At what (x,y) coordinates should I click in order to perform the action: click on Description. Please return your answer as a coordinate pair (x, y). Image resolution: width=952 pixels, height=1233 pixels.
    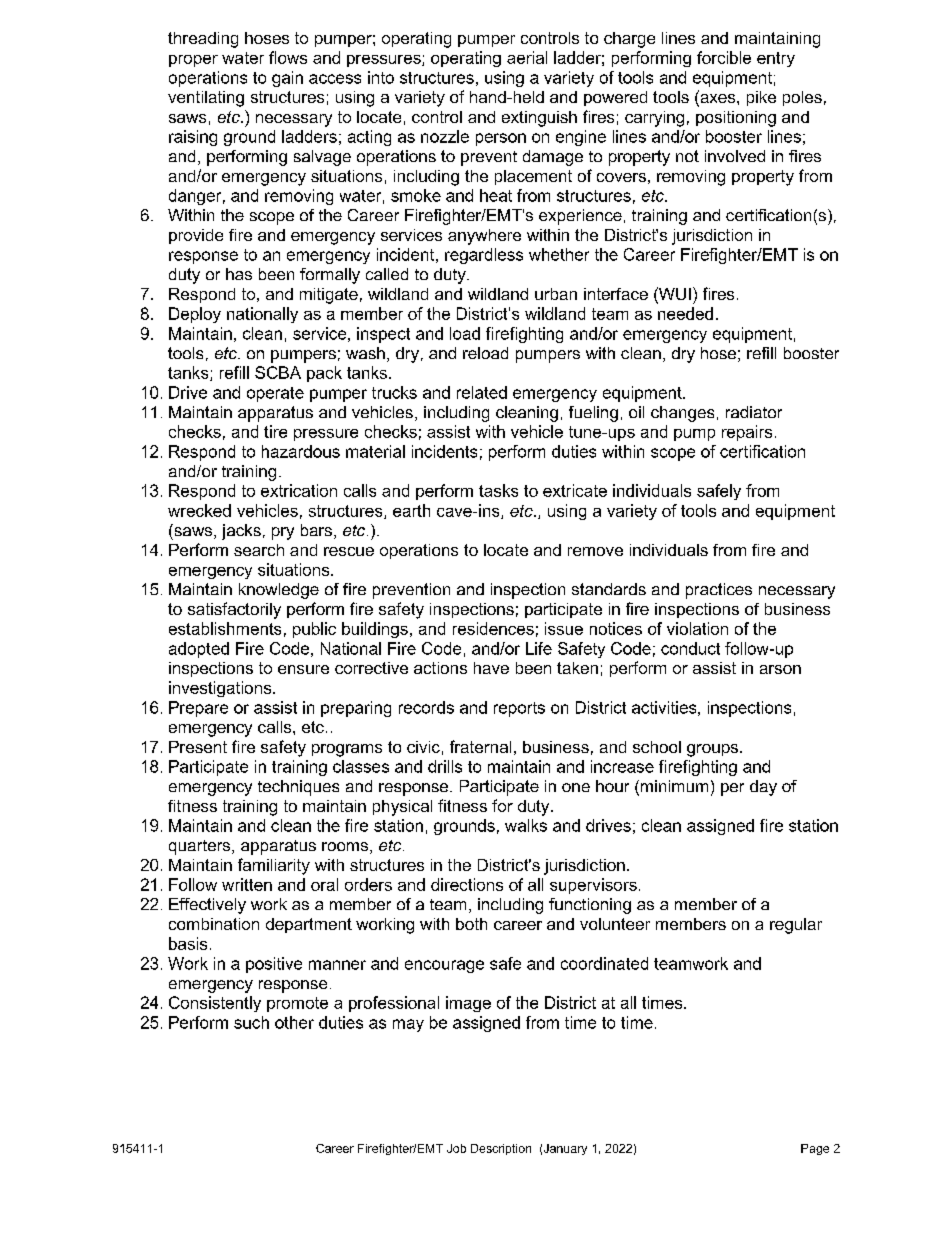
    Looking at the image, I should click on (501, 1149).
